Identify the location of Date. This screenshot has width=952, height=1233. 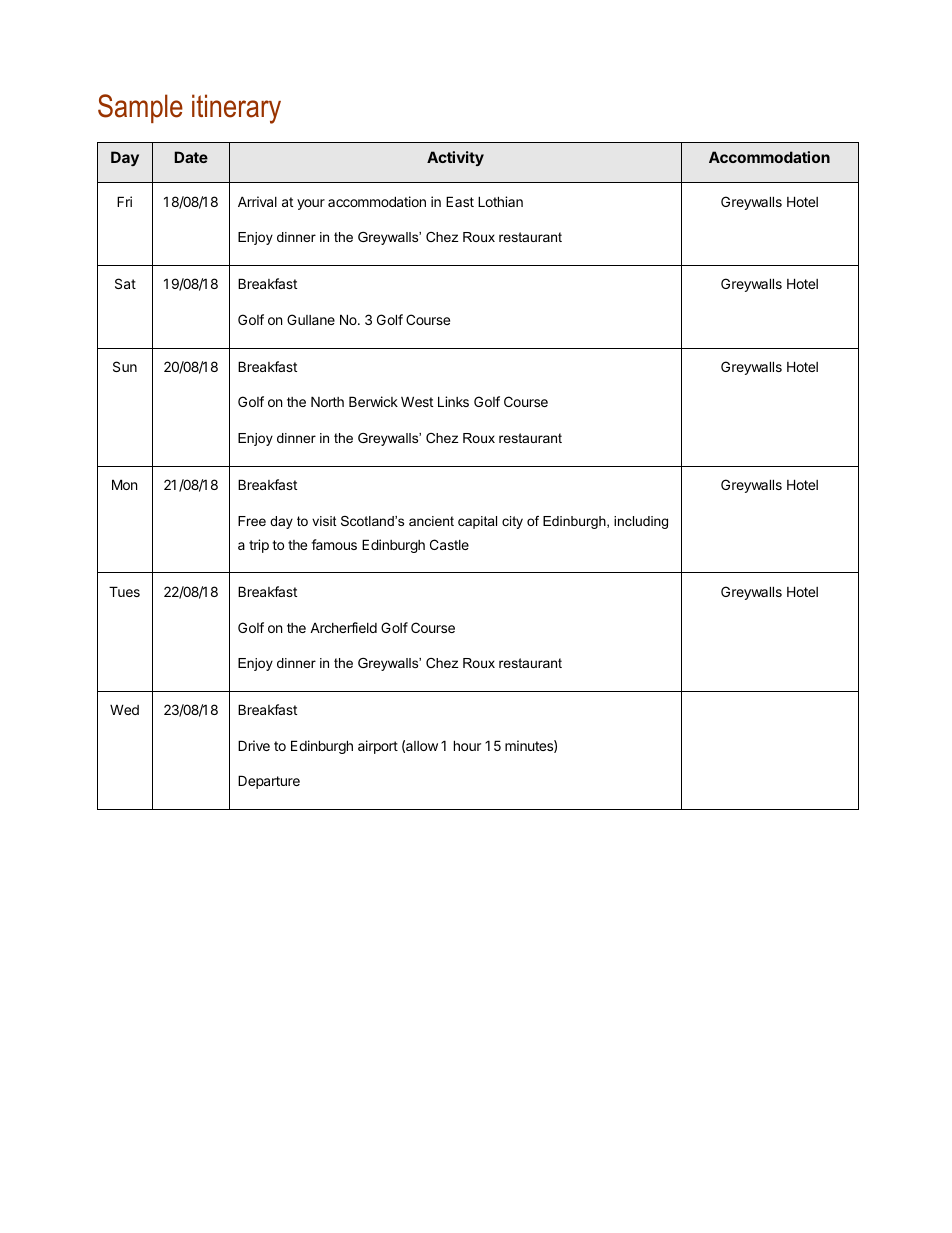
(191, 157).
